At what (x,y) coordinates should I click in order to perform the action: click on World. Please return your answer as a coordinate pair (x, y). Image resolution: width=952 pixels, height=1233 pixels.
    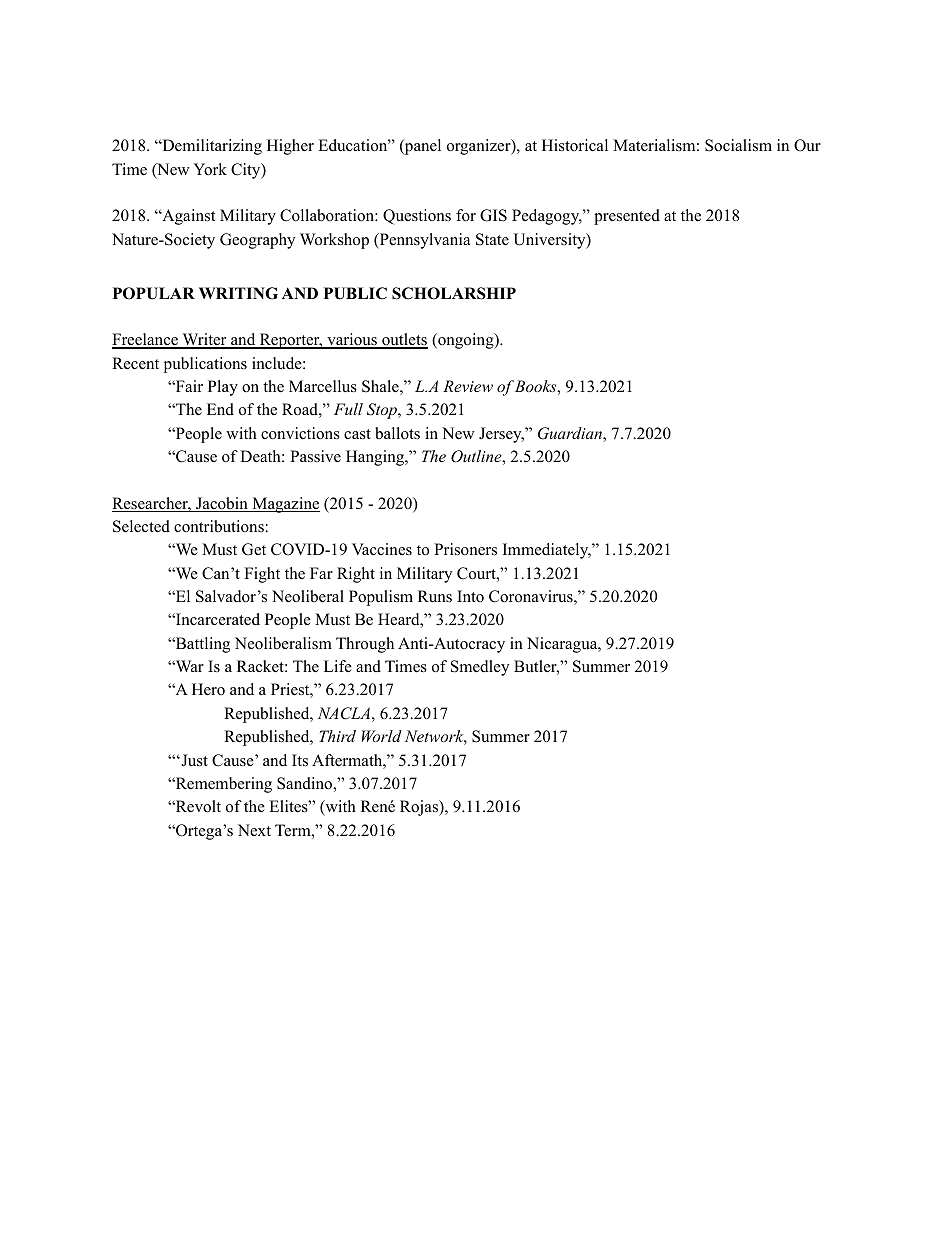
    Looking at the image, I should click on (382, 736).
